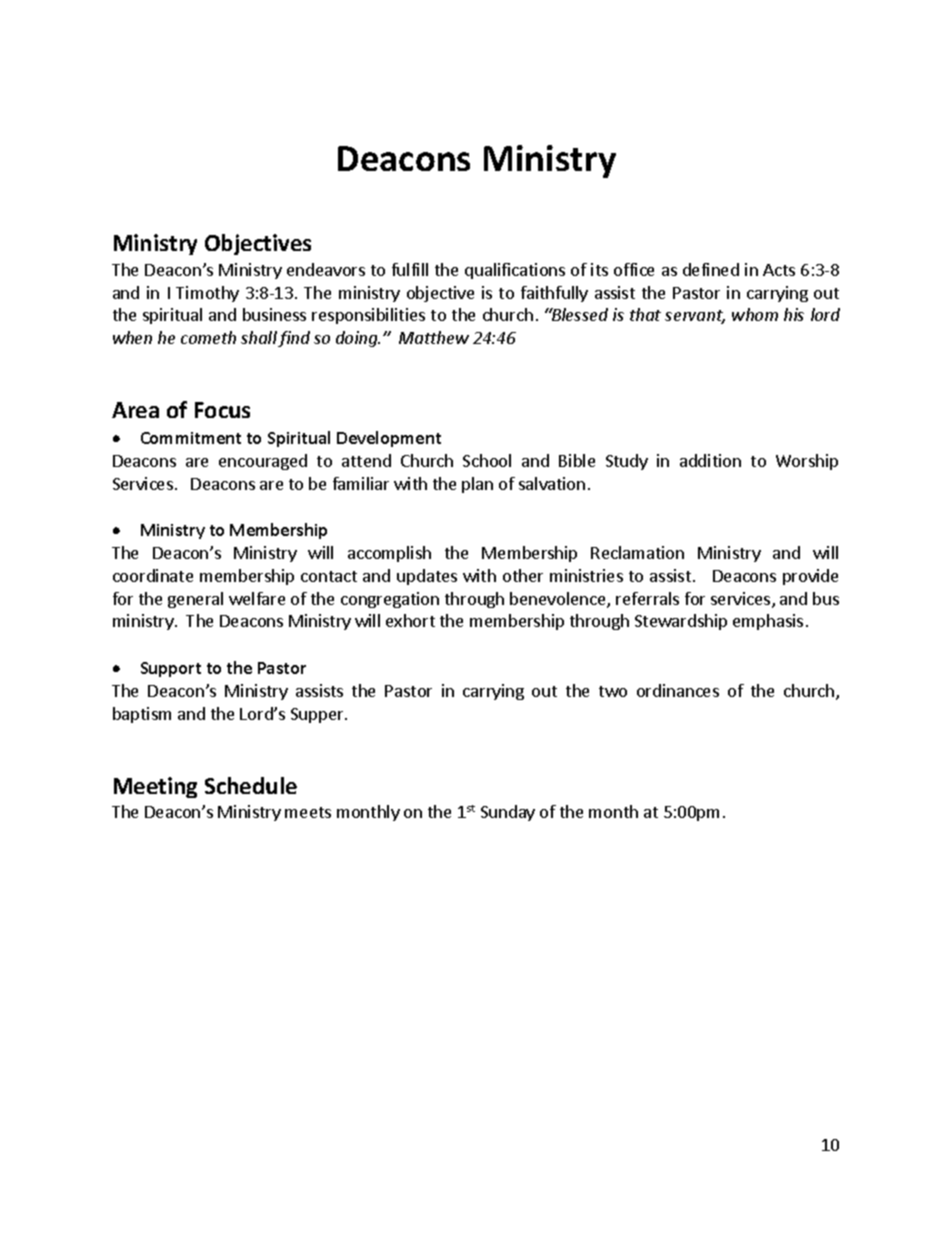  What do you see at coordinates (251, 785) in the screenshot?
I see `Schedule` at bounding box center [251, 785].
